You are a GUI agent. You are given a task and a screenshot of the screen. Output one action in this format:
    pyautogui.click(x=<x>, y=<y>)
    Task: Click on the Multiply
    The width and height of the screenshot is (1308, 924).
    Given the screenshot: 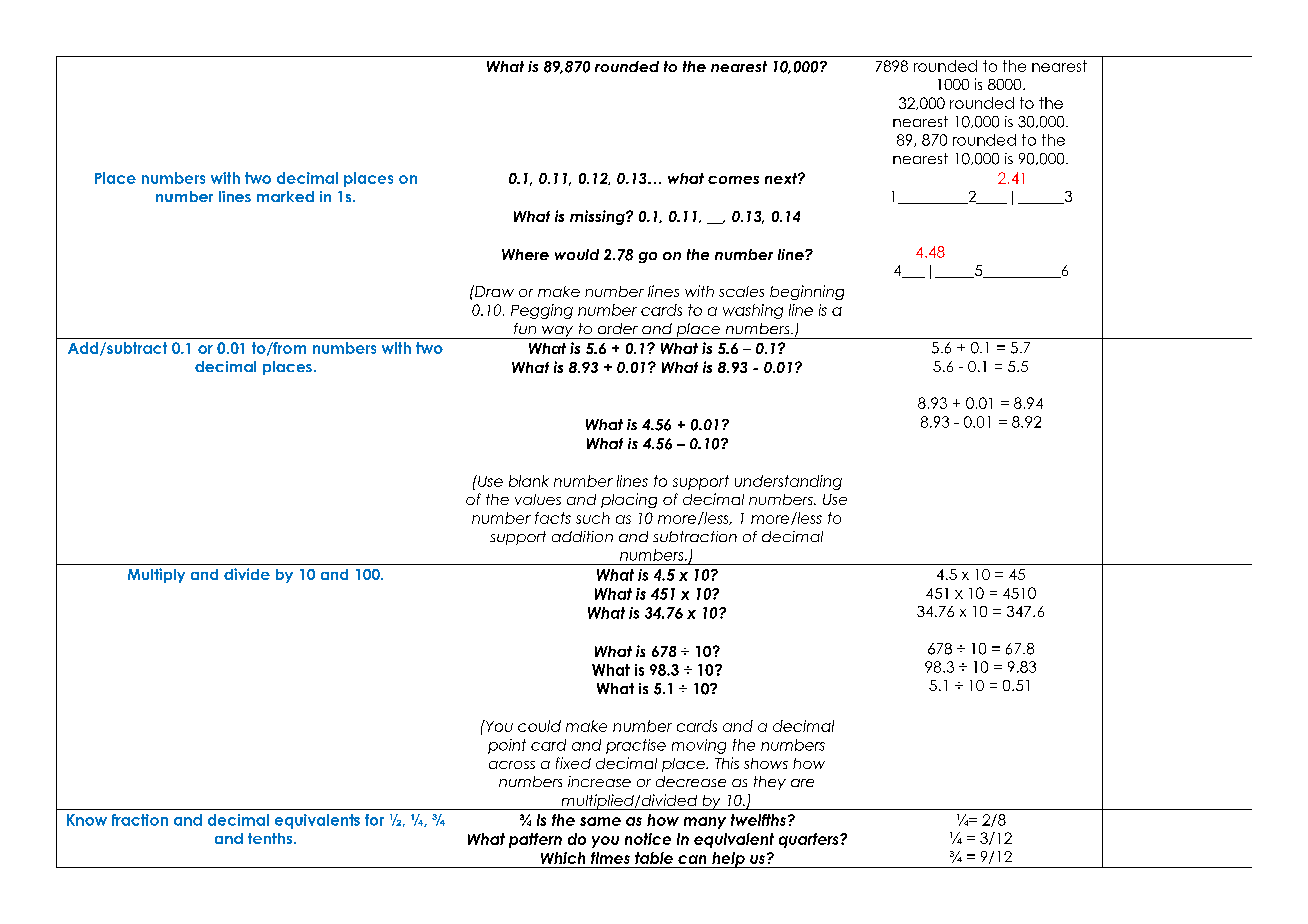 What is the action you would take?
    pyautogui.click(x=156, y=575)
